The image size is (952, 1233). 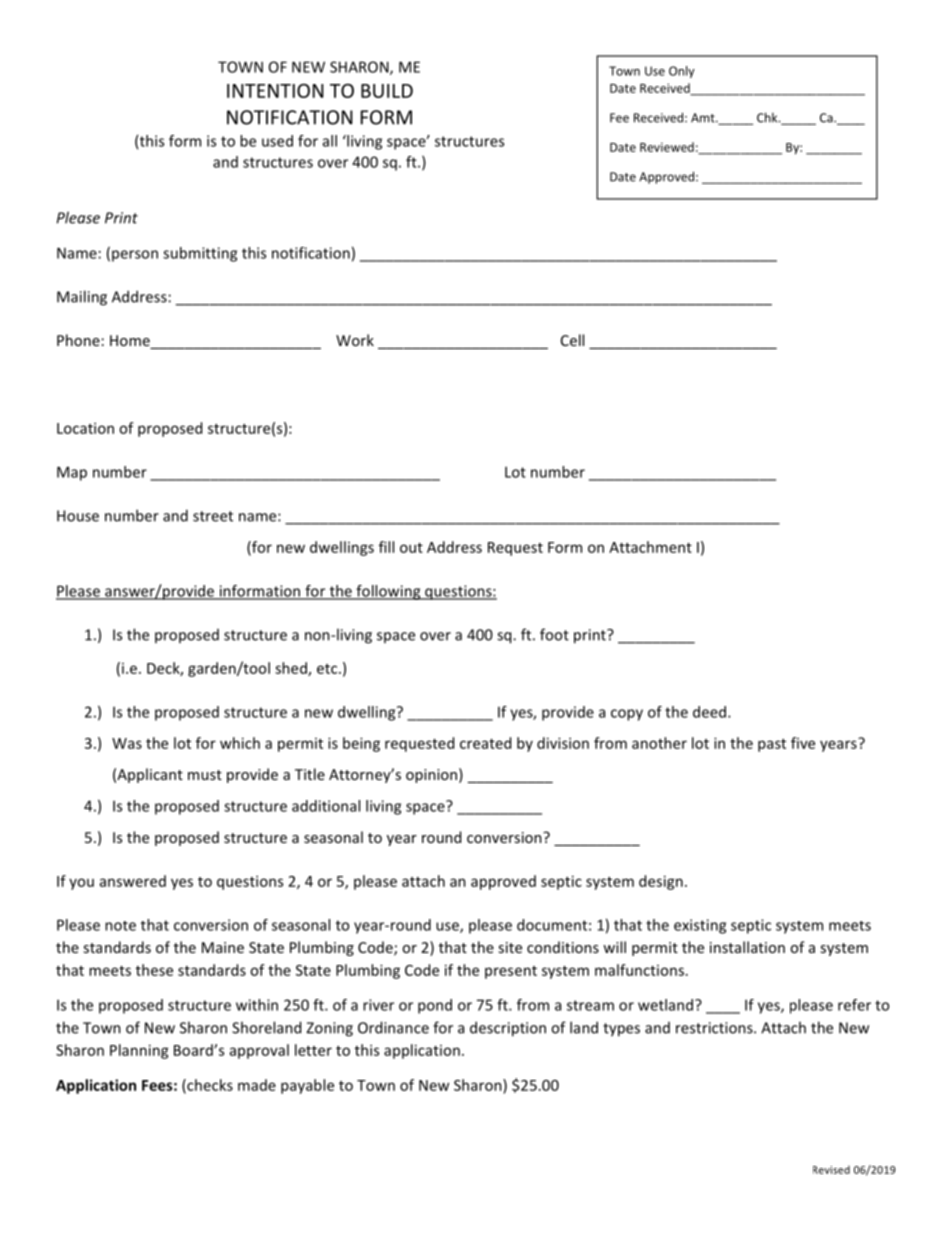 What do you see at coordinates (572, 340) in the page?
I see `Cell` at bounding box center [572, 340].
